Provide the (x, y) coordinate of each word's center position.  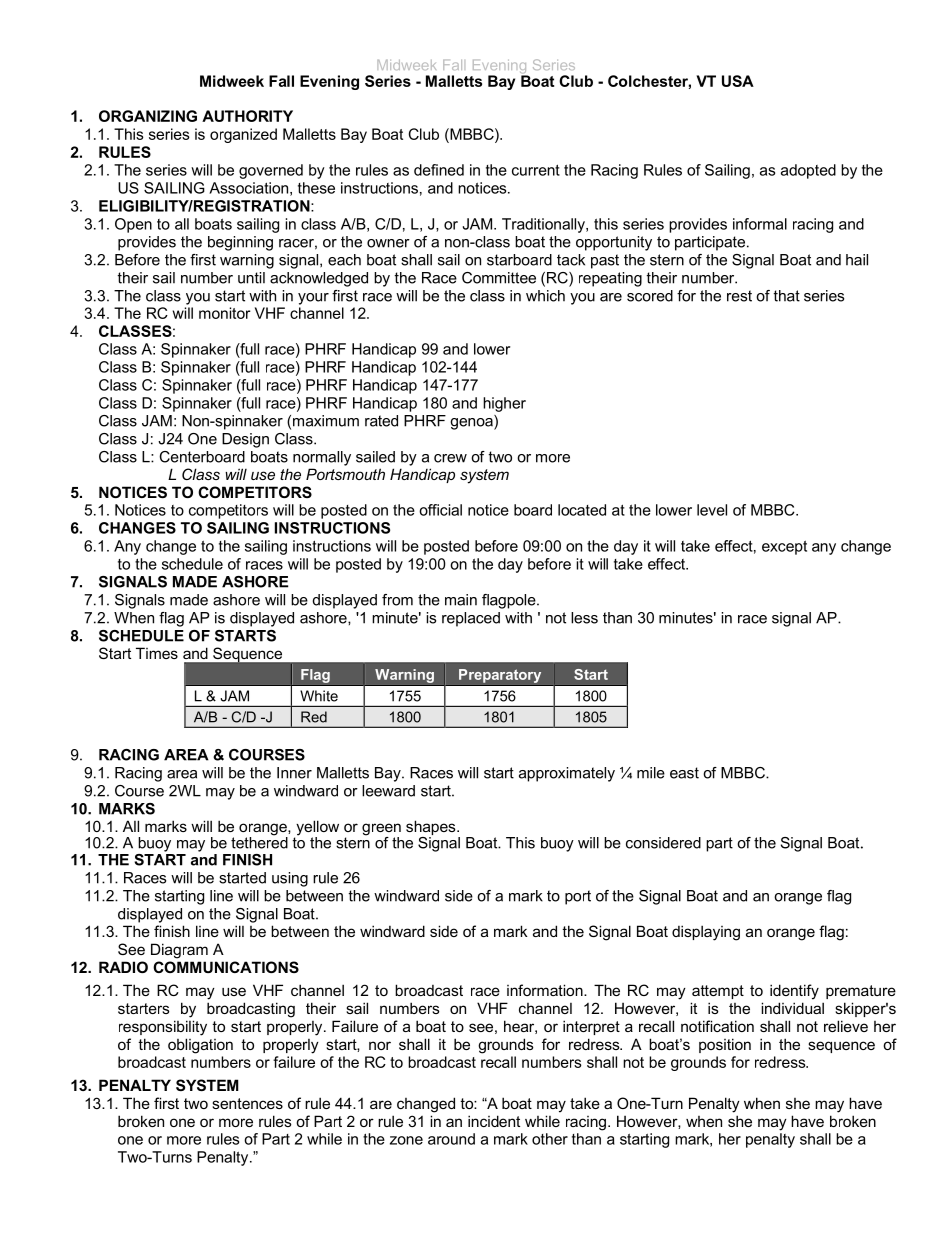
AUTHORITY (247, 116)
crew (450, 458)
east (684, 773)
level (712, 510)
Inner (294, 773)
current (536, 170)
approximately (567, 774)
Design (245, 440)
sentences (247, 1103)
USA (738, 81)
